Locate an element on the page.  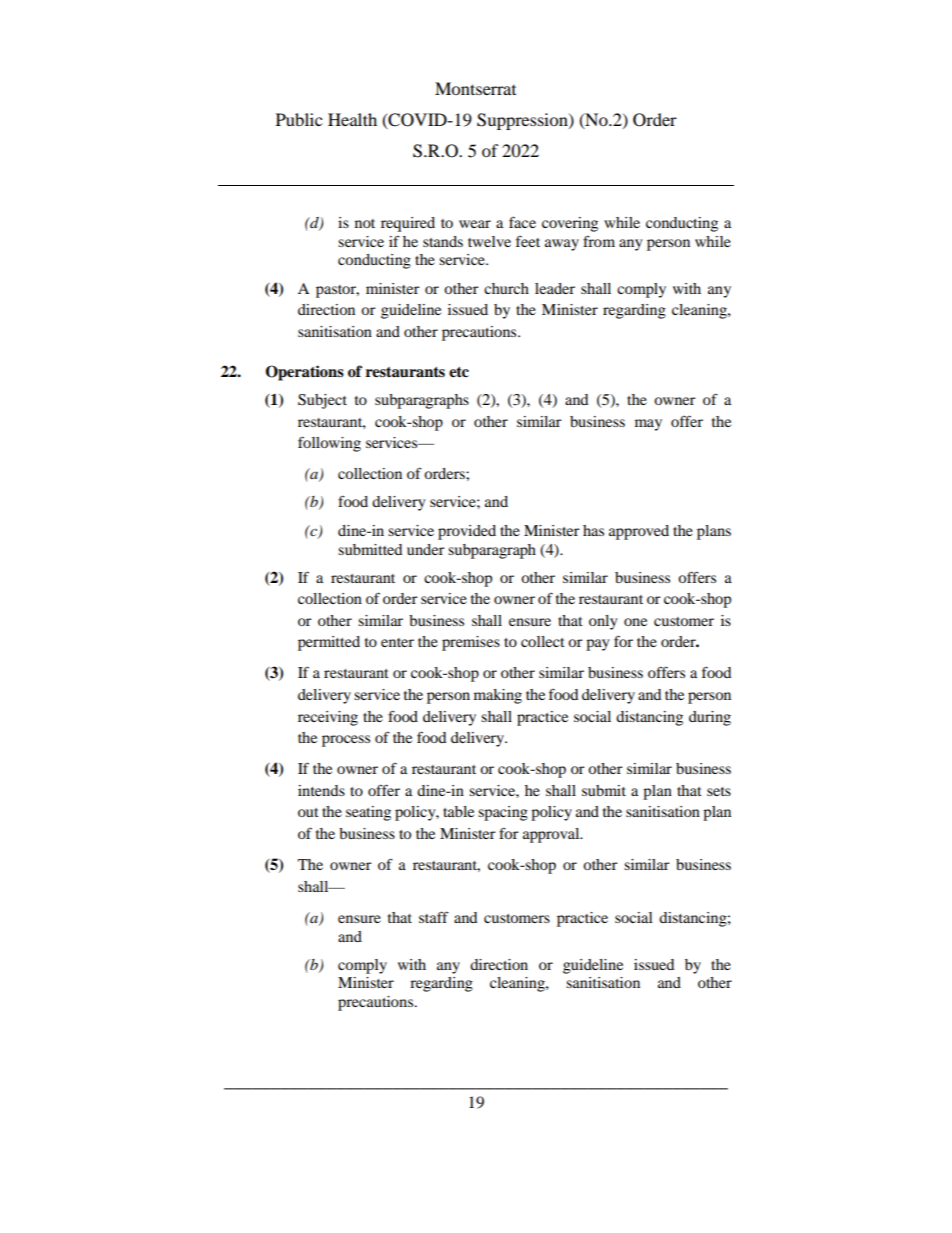
from is located at coordinates (599, 241).
